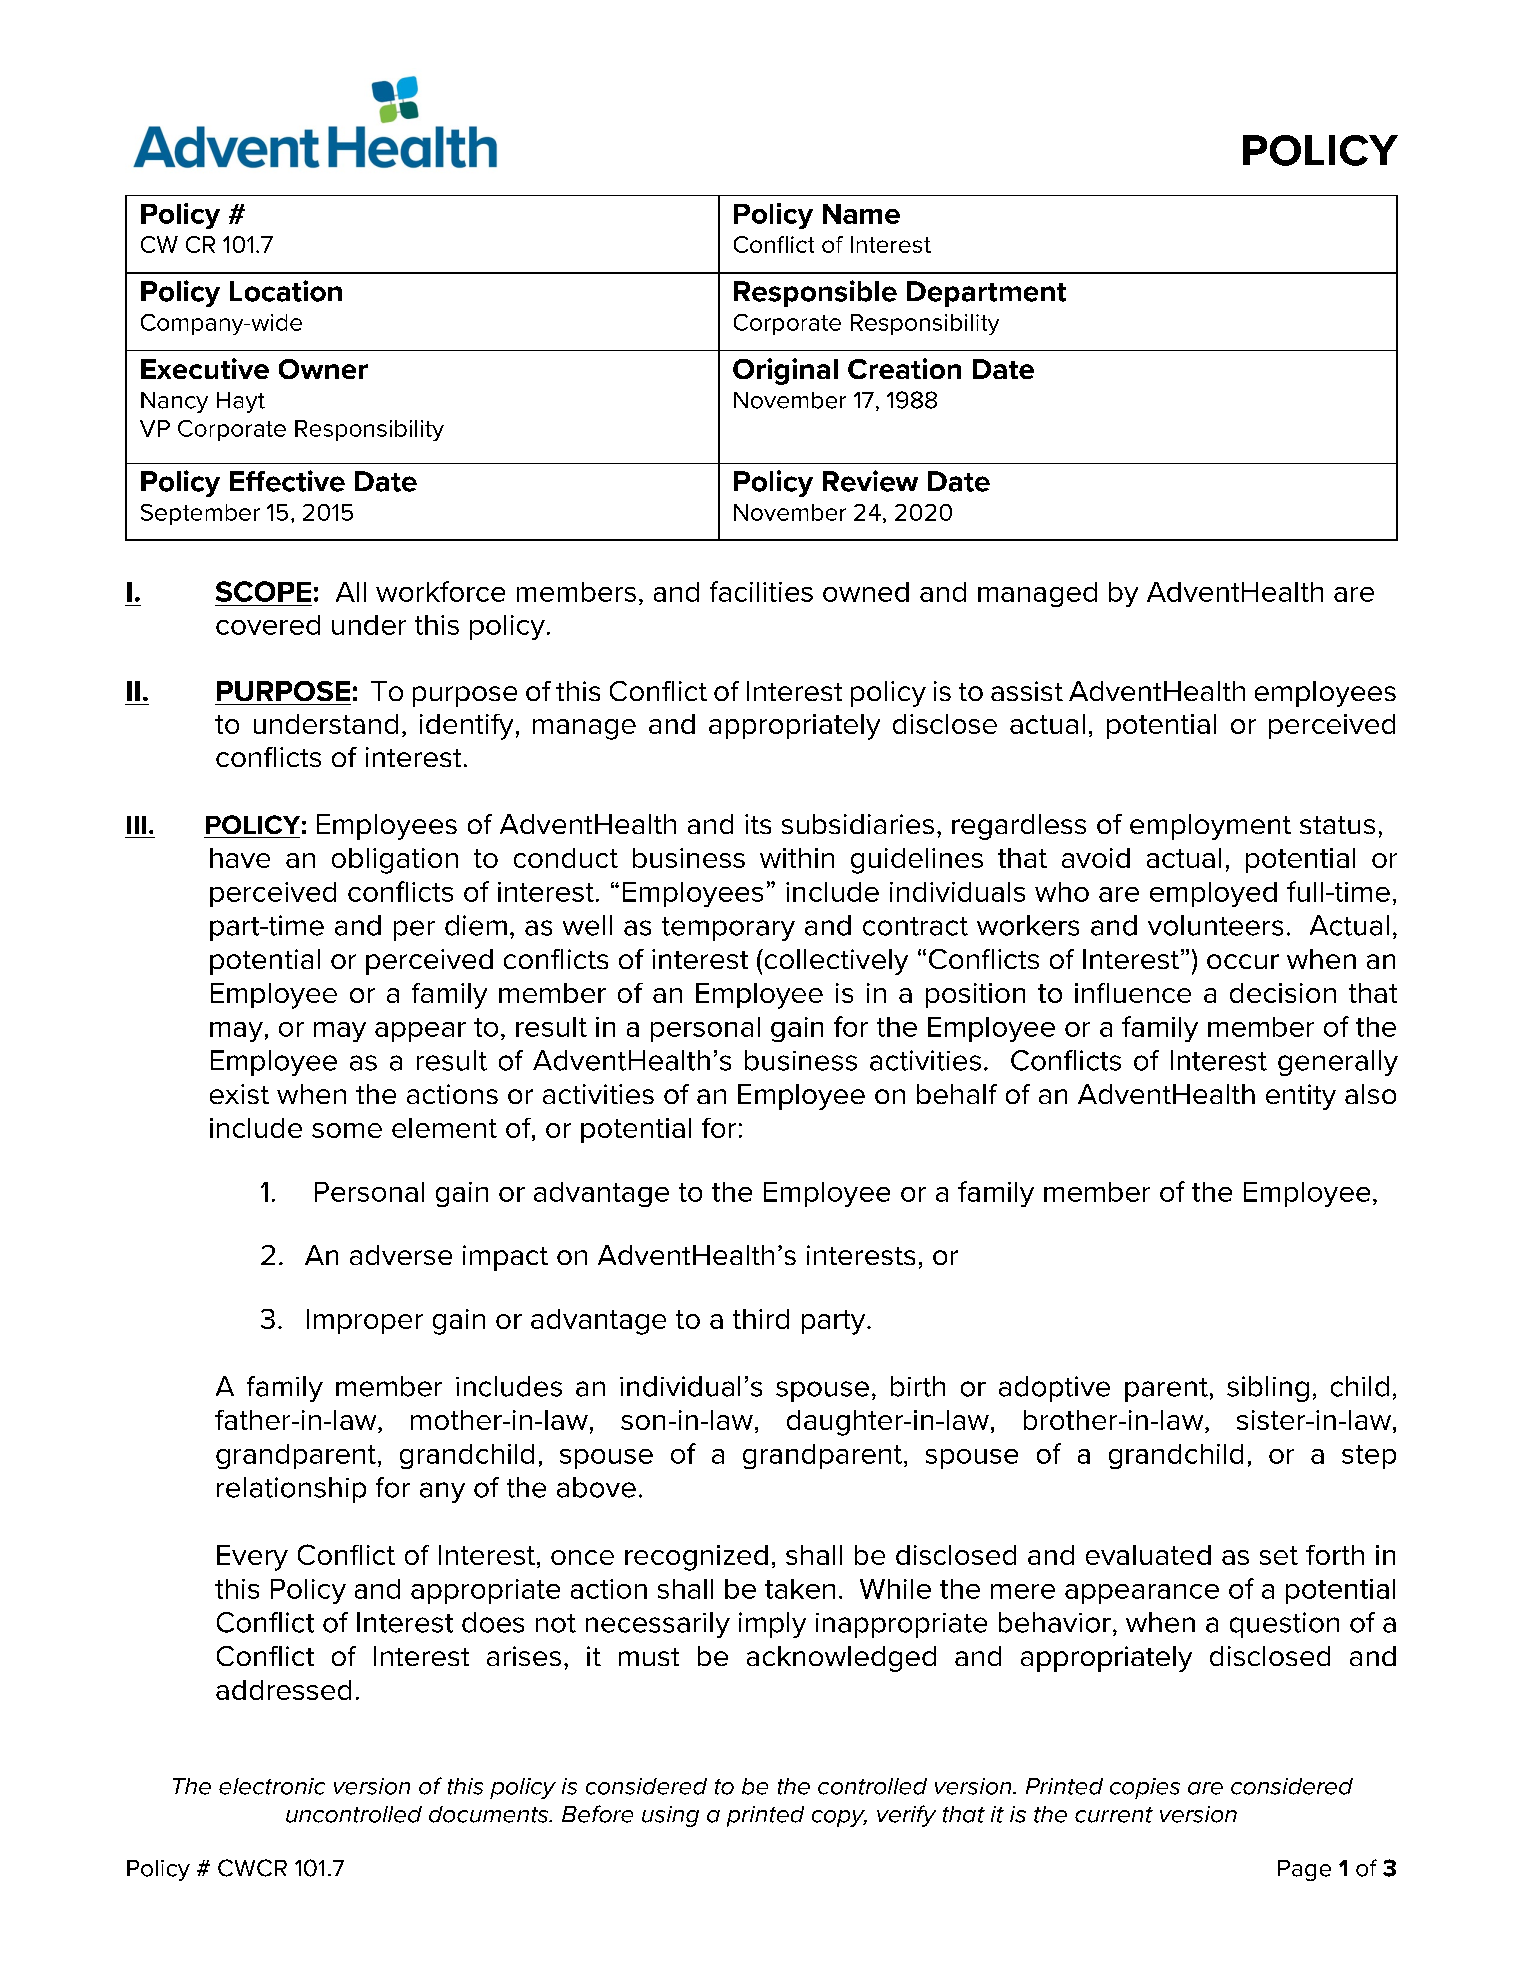  I want to click on decision, so click(1283, 993).
